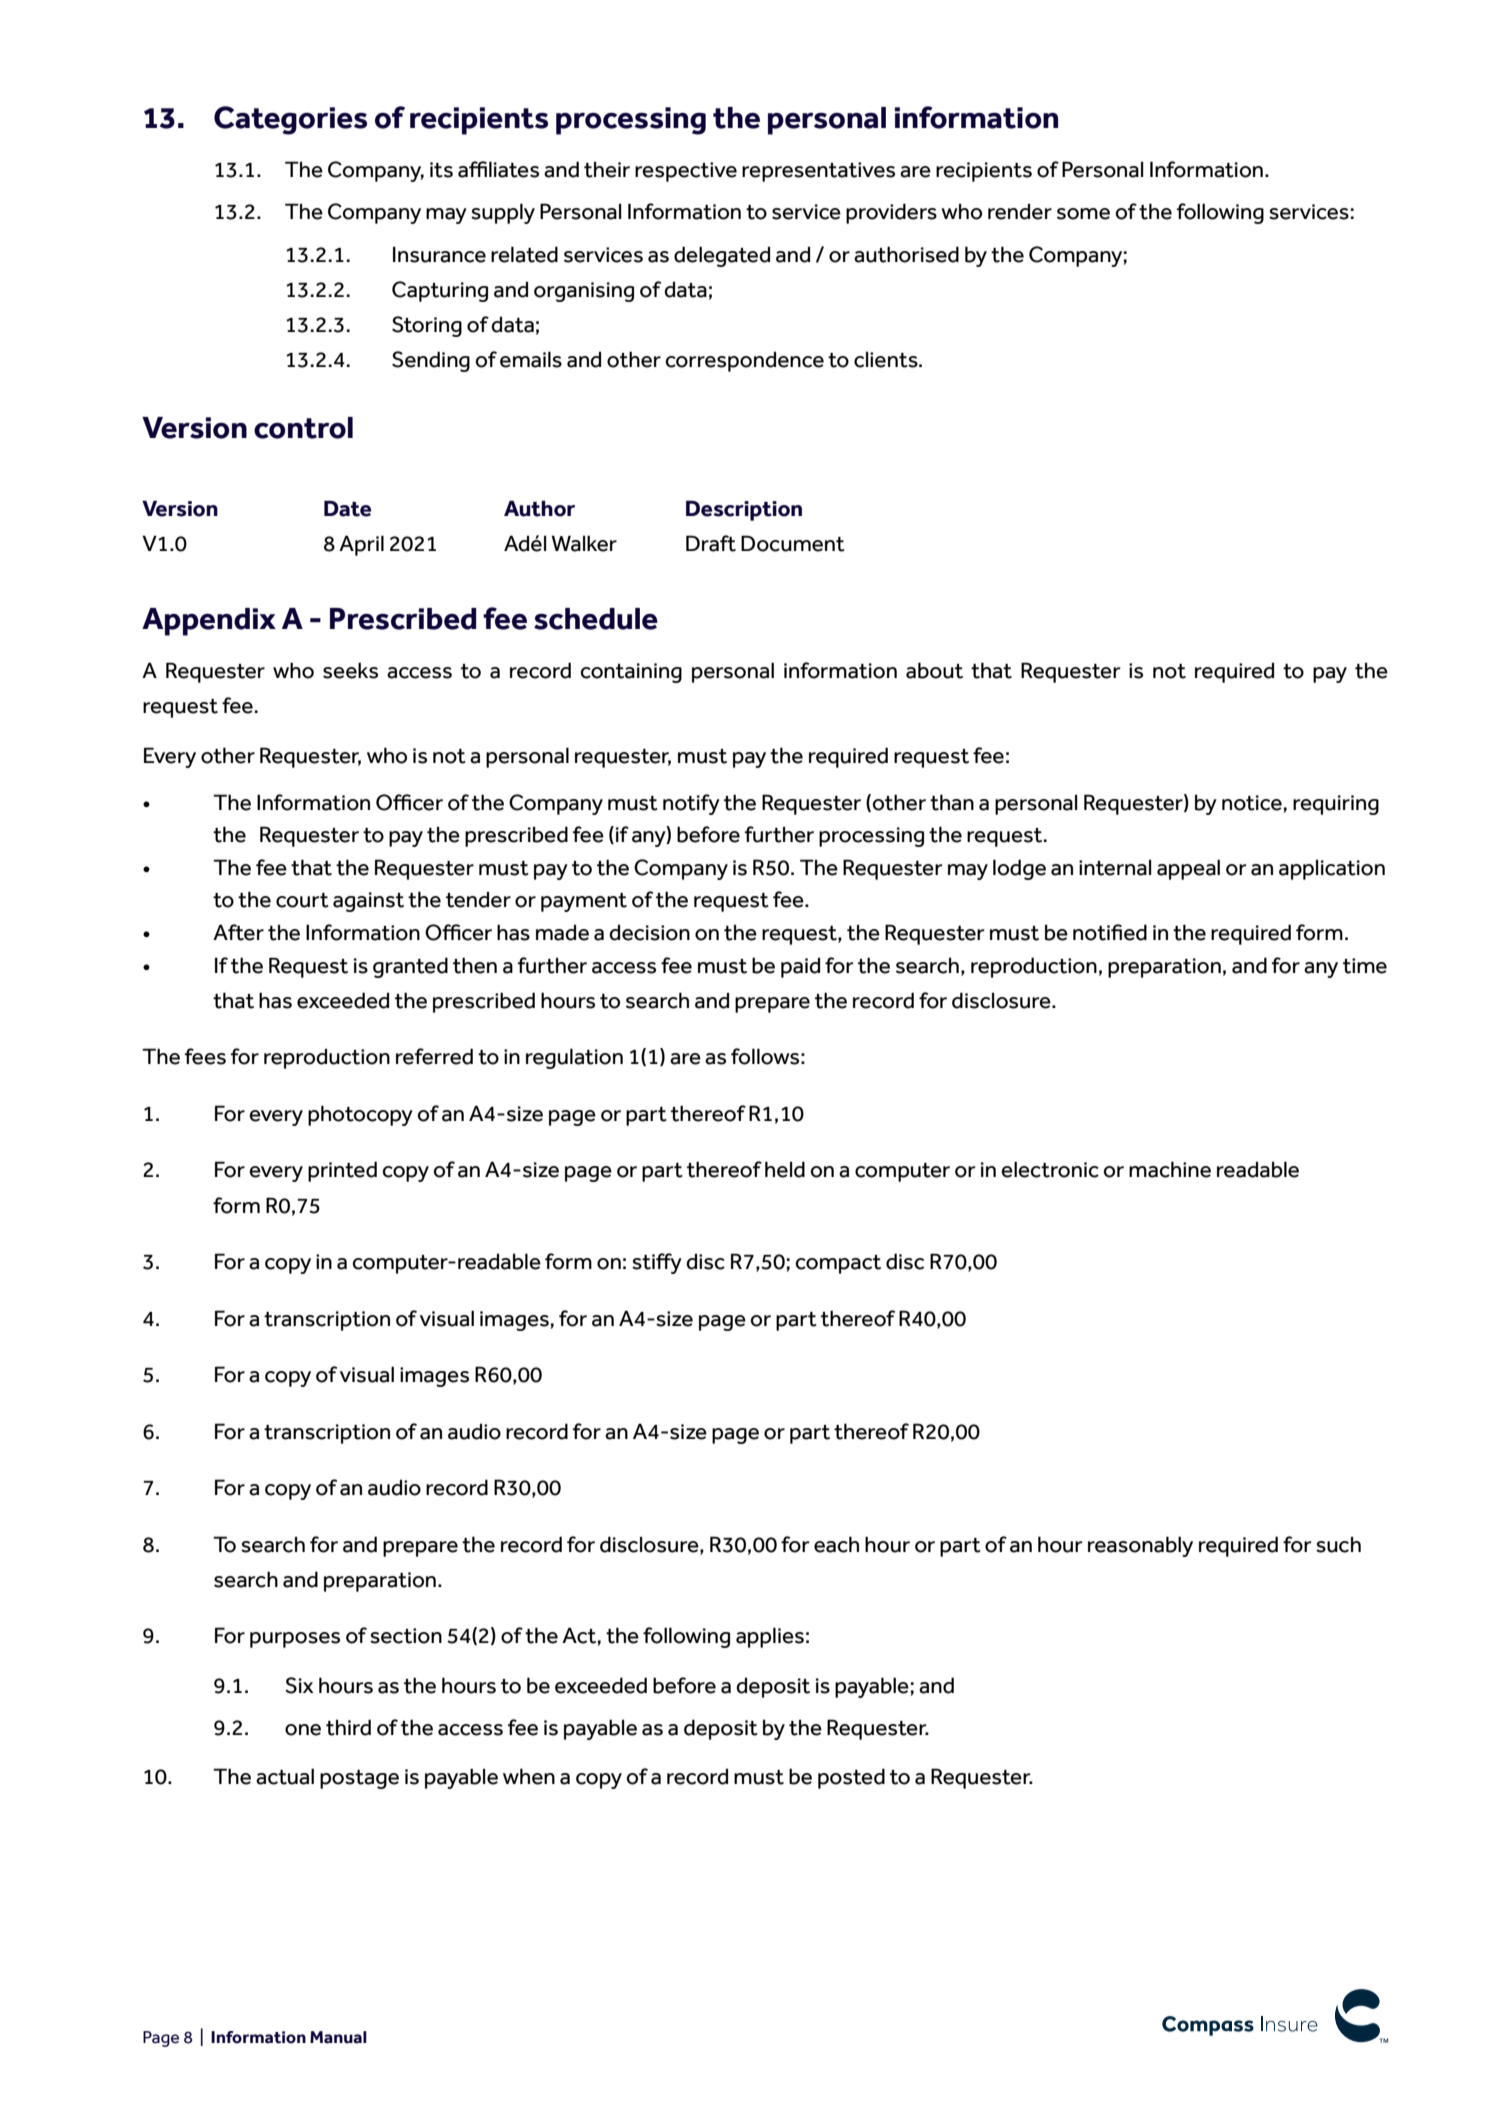 Image resolution: width=1495 pixels, height=2114 pixels. Describe the element at coordinates (350, 670) in the page. I see `seeks` at that location.
